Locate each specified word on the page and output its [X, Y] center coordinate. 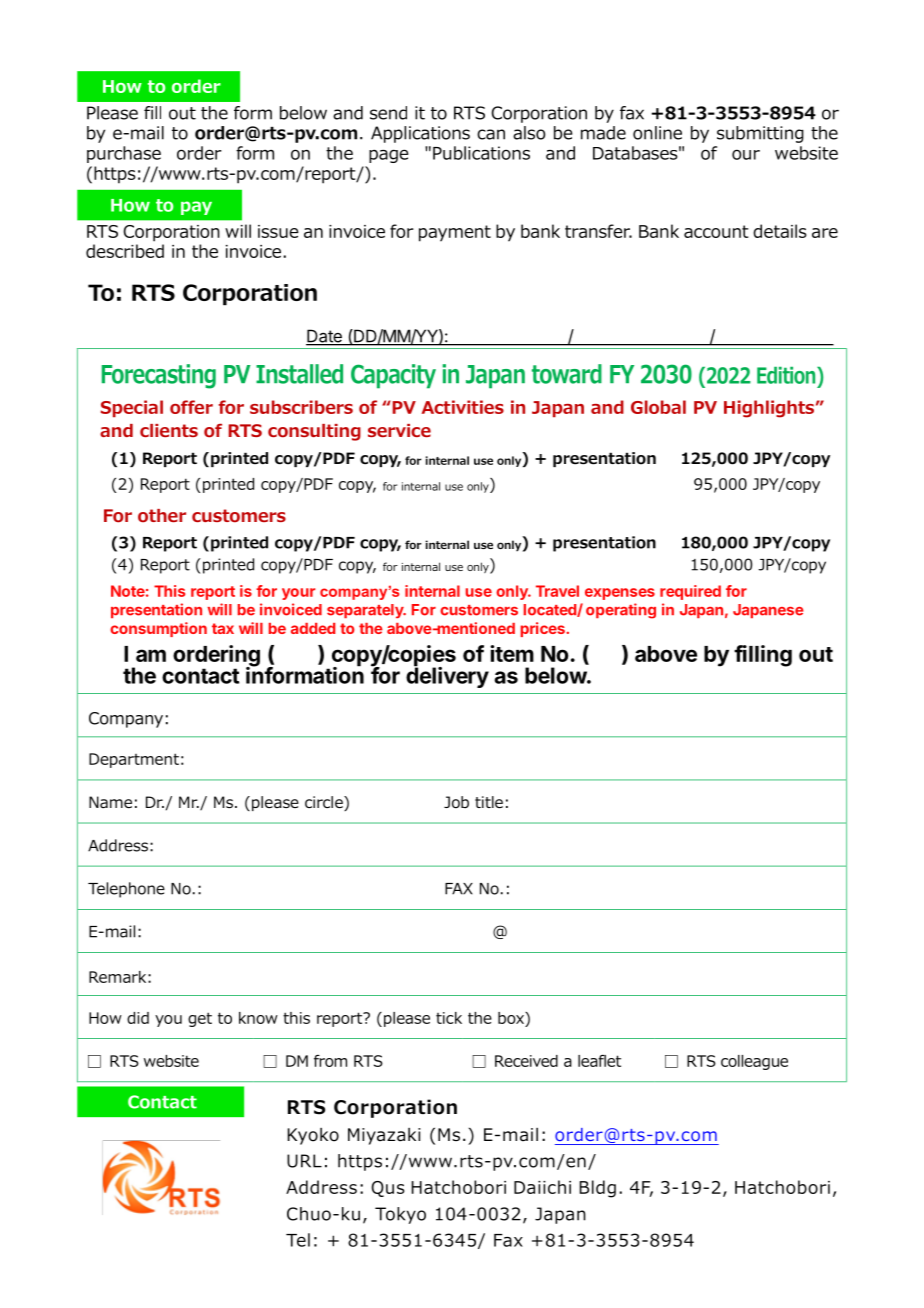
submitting [760, 134]
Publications [481, 153]
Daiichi [542, 1187]
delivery [447, 676]
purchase [124, 154]
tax [223, 628]
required [690, 592]
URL [304, 1161]
